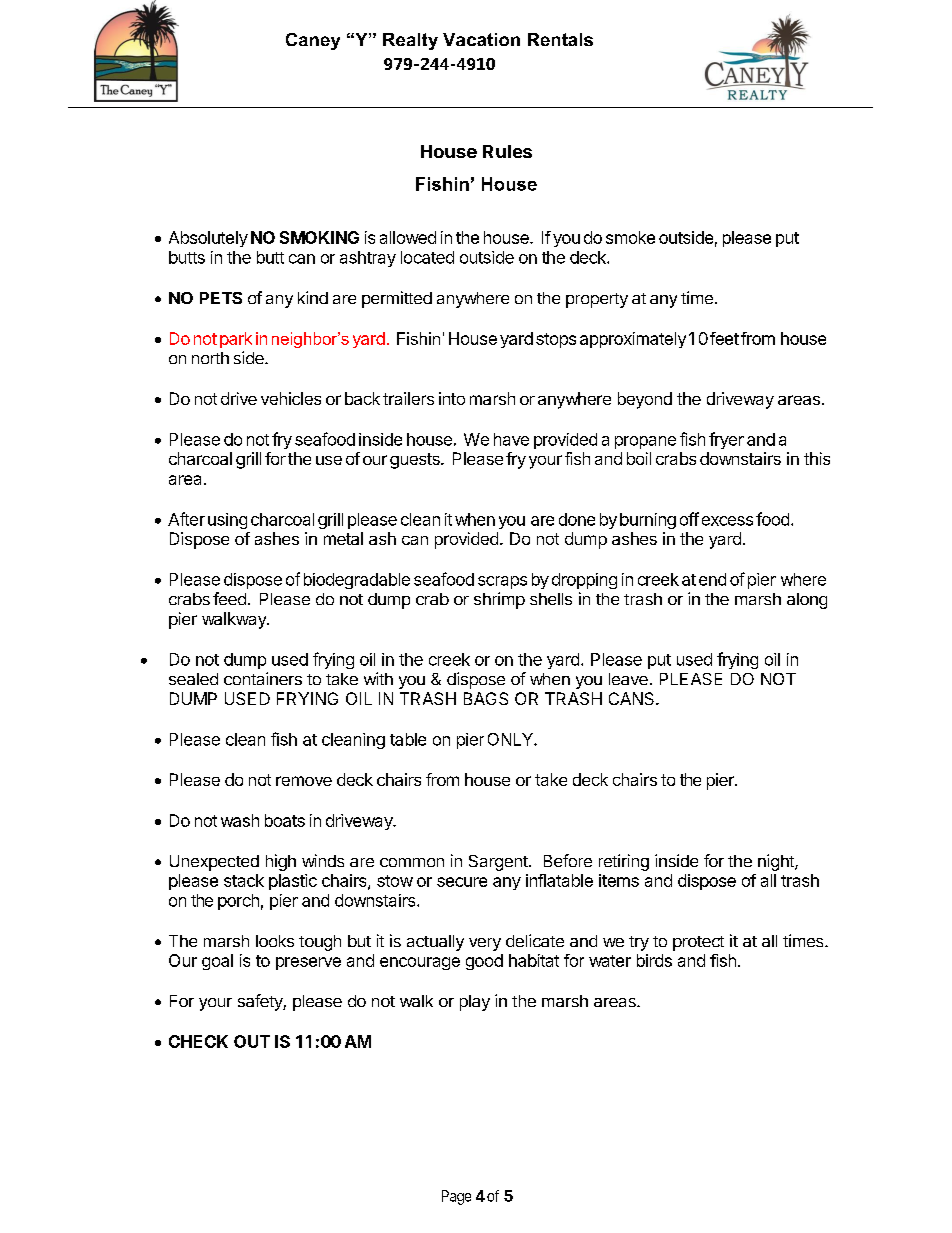 This screenshot has width=952, height=1233. What do you see at coordinates (724, 338) in the screenshot?
I see `feet` at bounding box center [724, 338].
